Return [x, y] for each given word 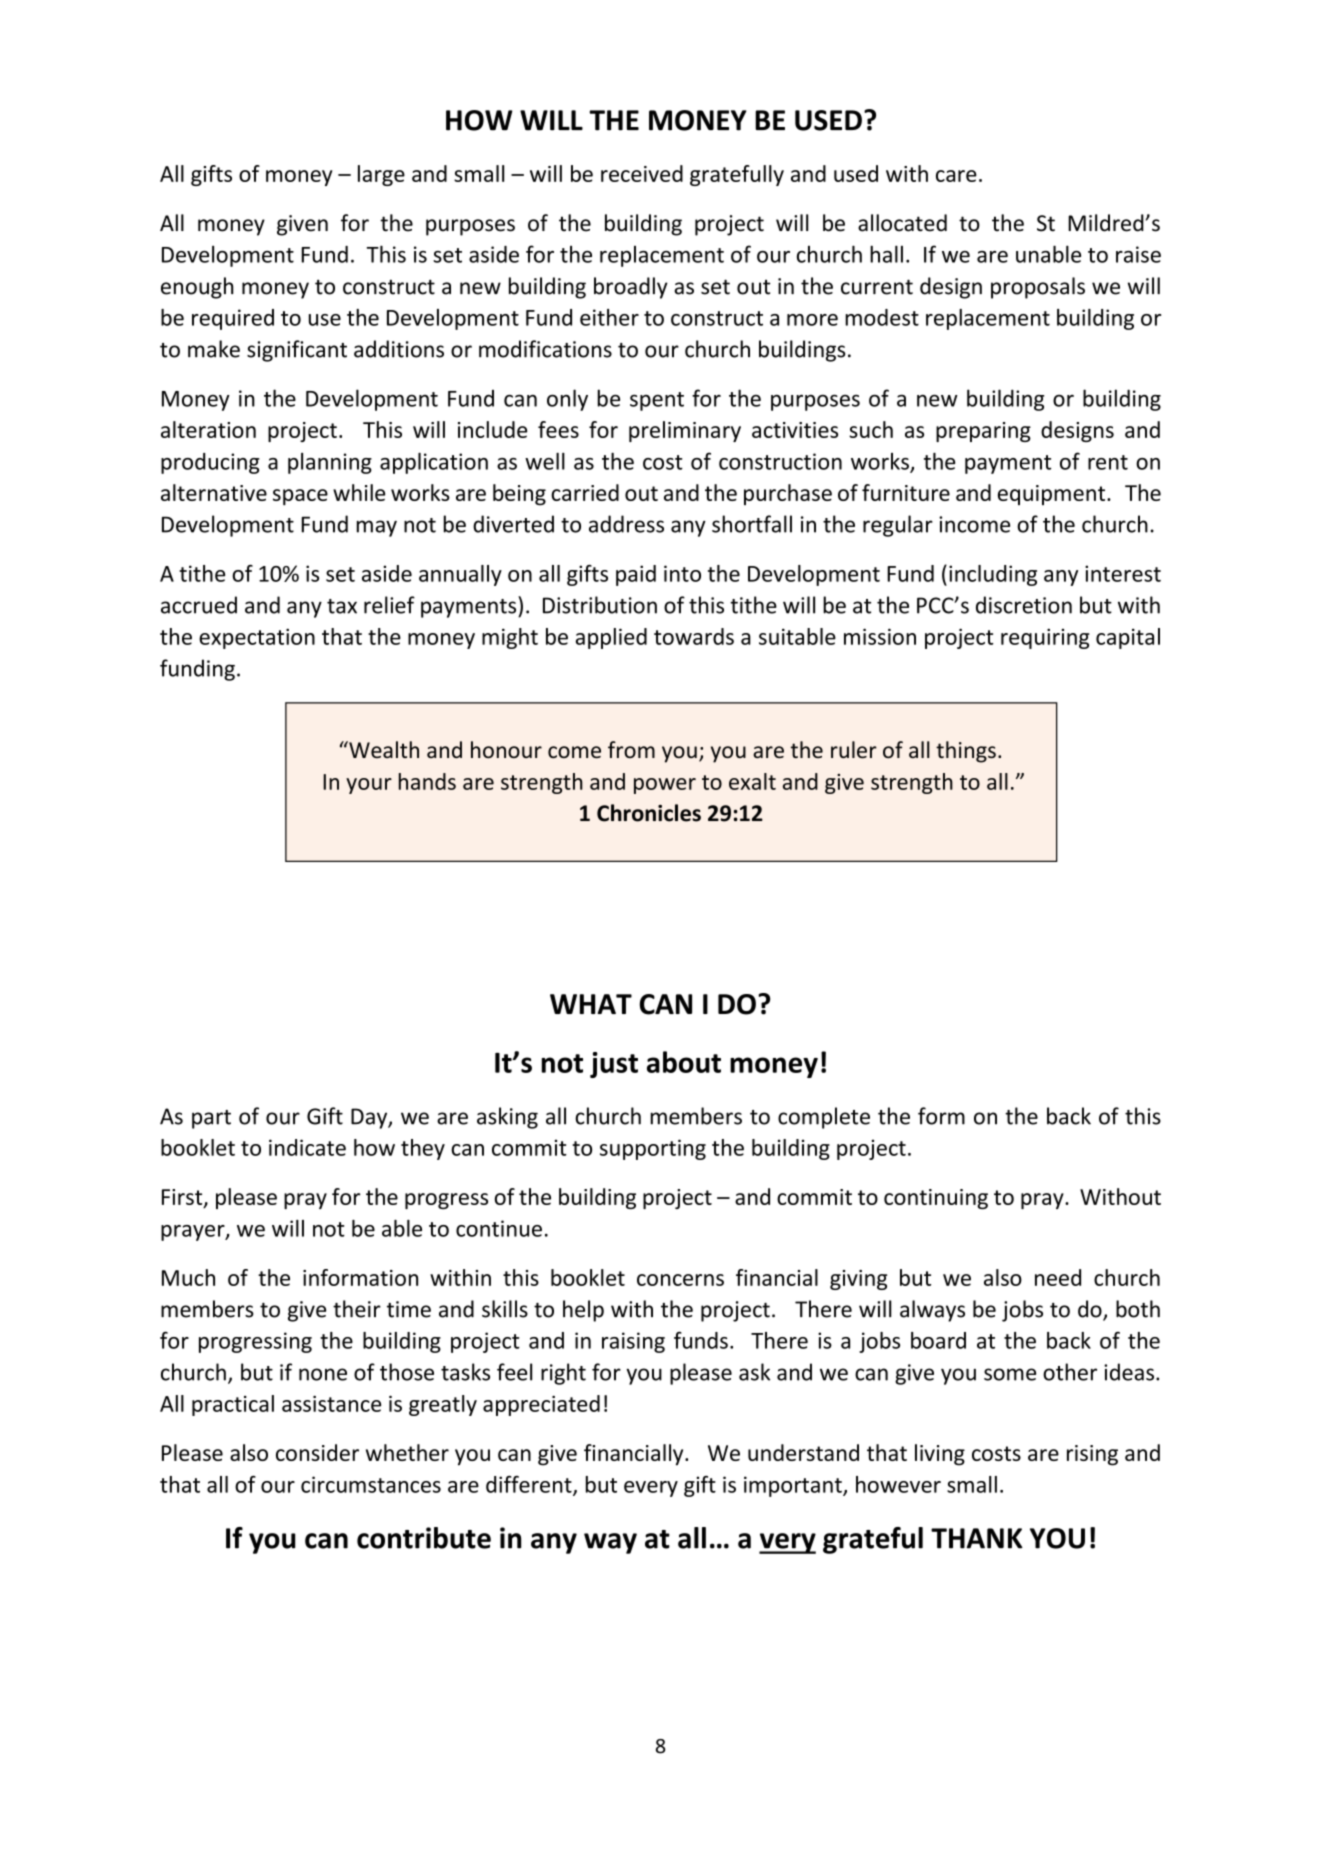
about [684, 1062]
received [642, 173]
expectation [257, 638]
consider [317, 1452]
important [794, 1486]
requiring [1045, 638]
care [956, 176]
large [381, 175]
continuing [936, 1199]
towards [694, 636]
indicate [307, 1147]
